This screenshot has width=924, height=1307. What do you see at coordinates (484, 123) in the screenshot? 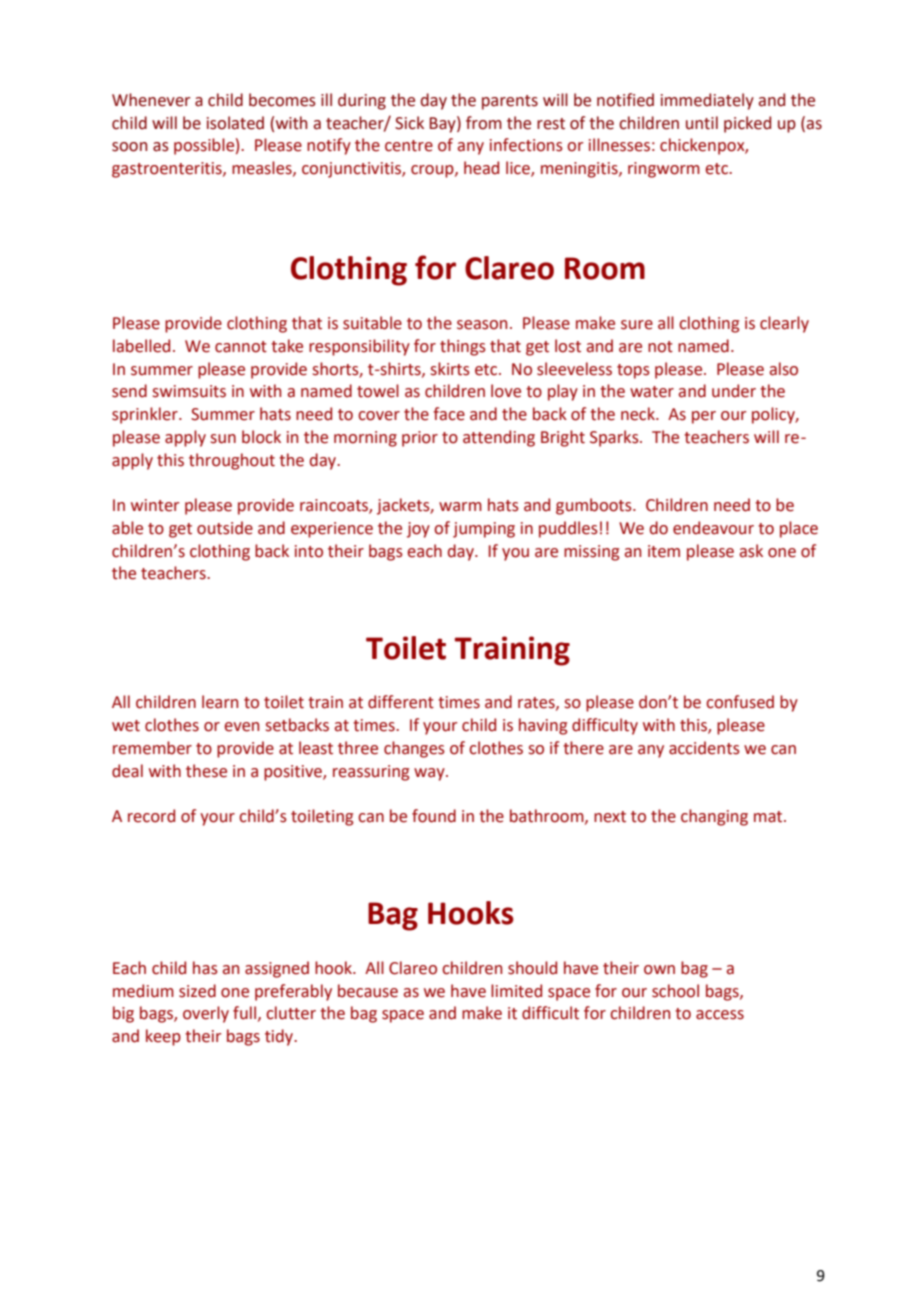
I see `from` at bounding box center [484, 123].
